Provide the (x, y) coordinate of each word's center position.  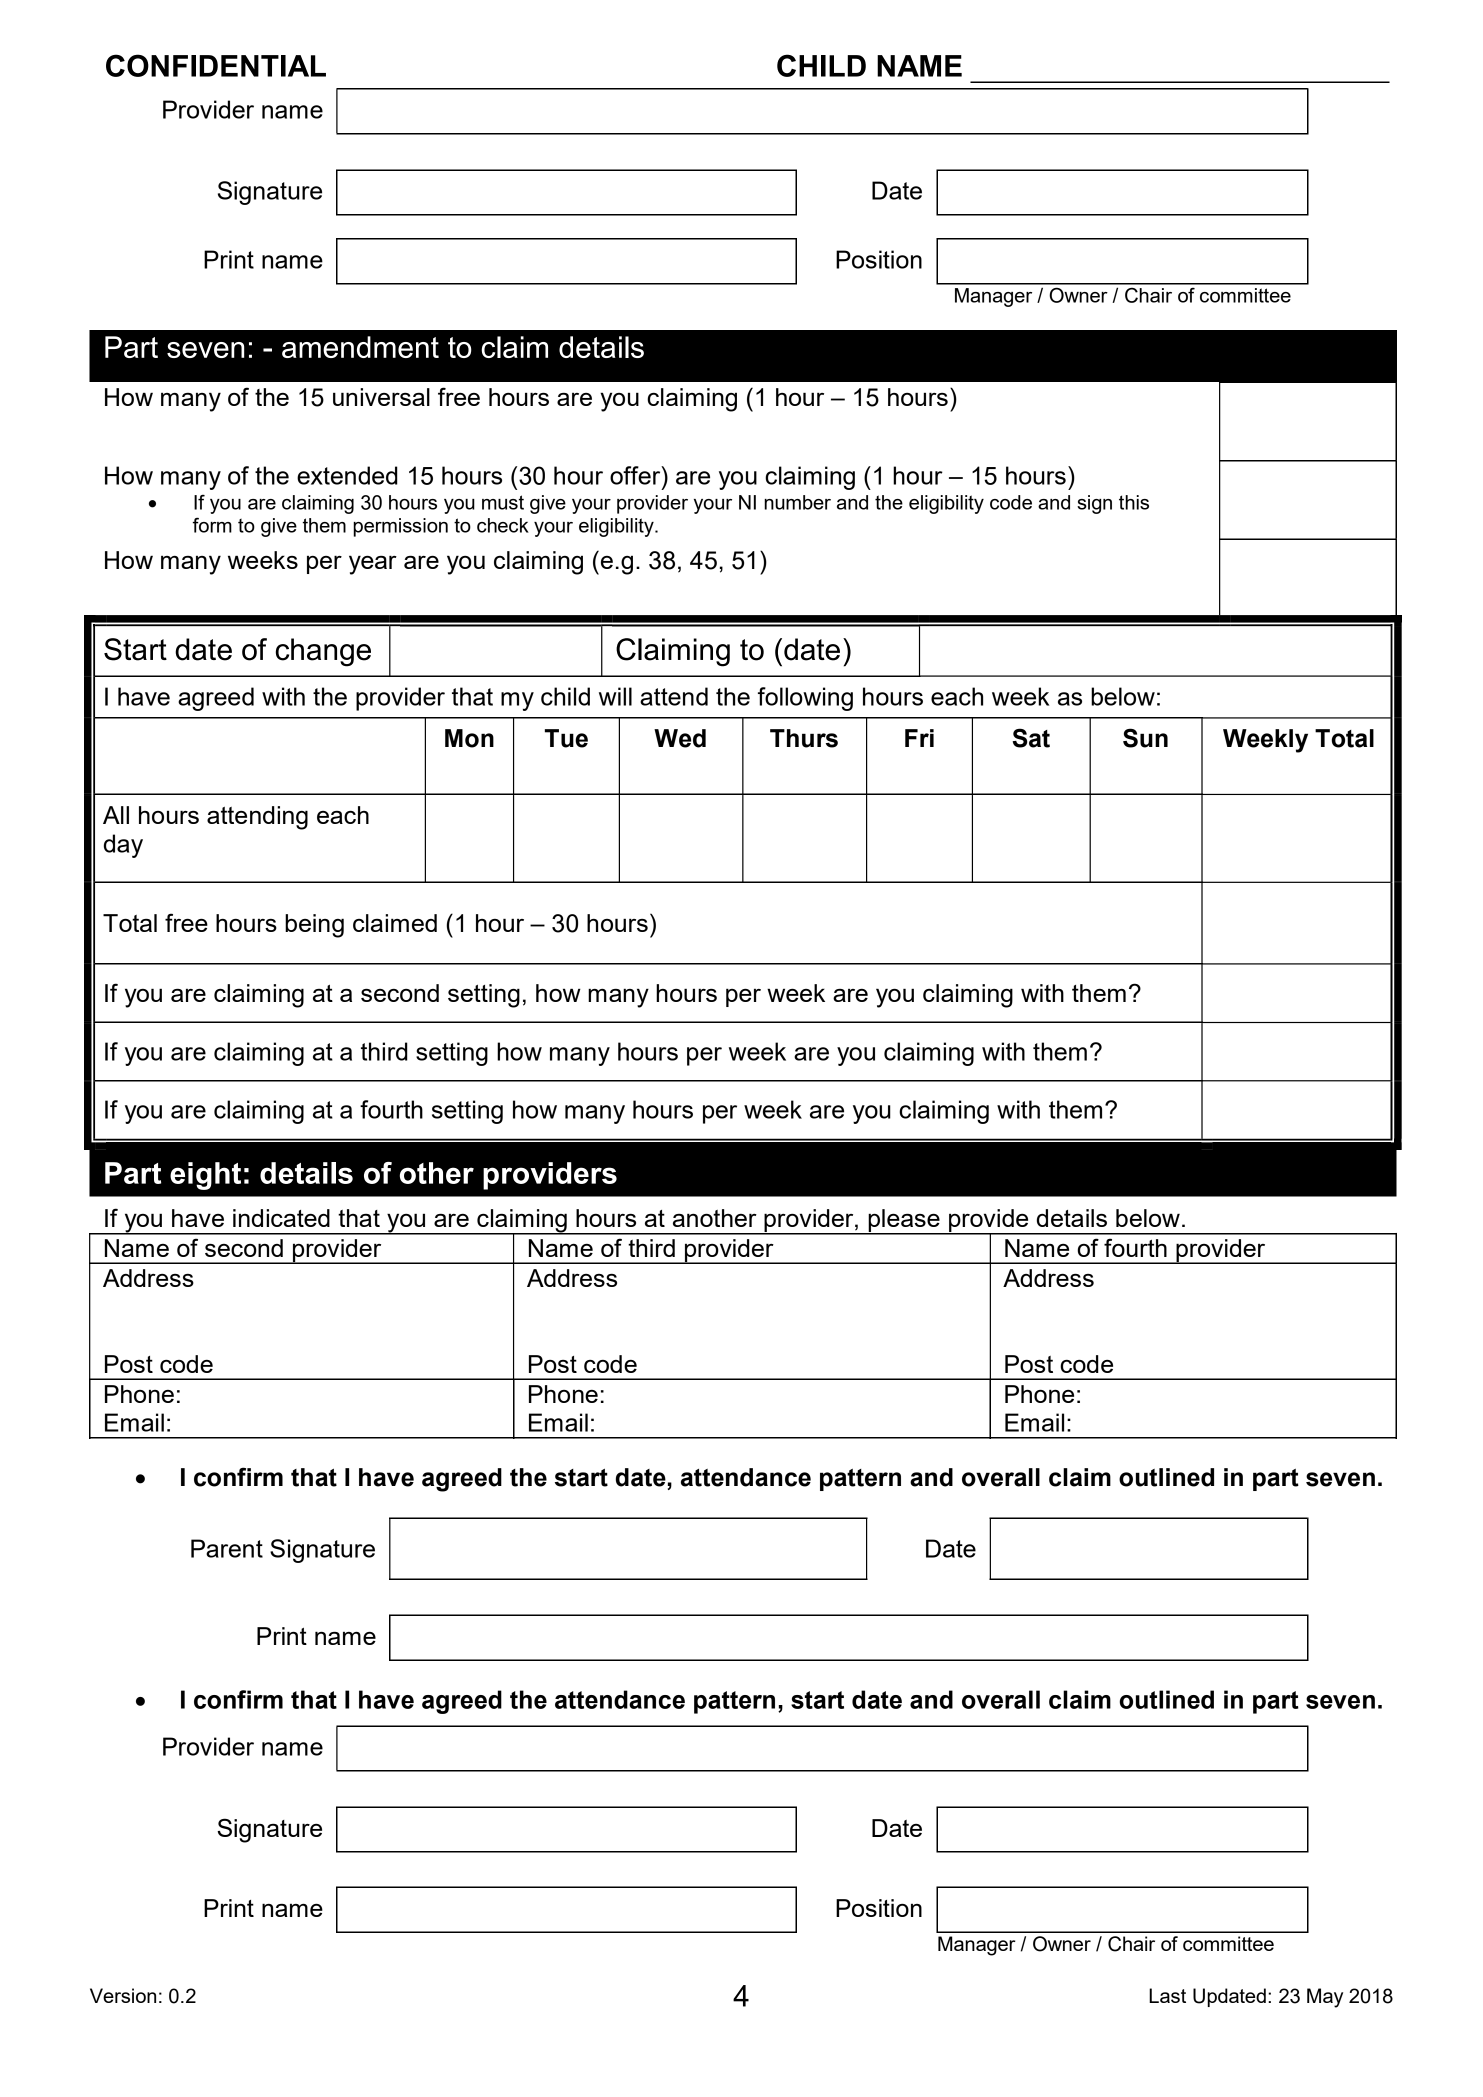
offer (636, 475)
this (1134, 502)
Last (1167, 1995)
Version (123, 1995)
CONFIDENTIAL (216, 65)
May (1325, 1998)
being (314, 926)
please (904, 1222)
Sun (1145, 738)
